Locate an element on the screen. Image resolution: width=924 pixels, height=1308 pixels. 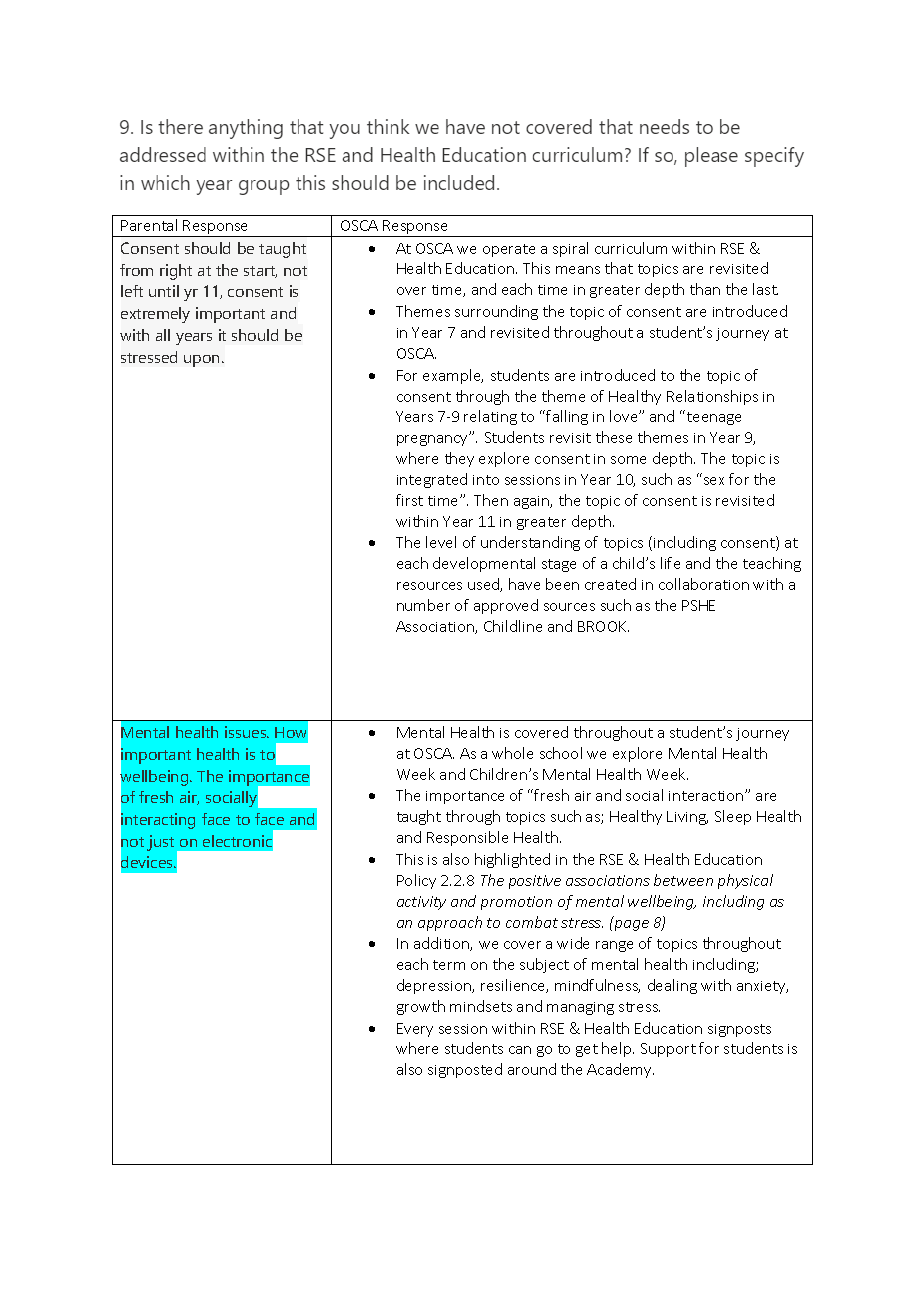
operate is located at coordinates (509, 250).
